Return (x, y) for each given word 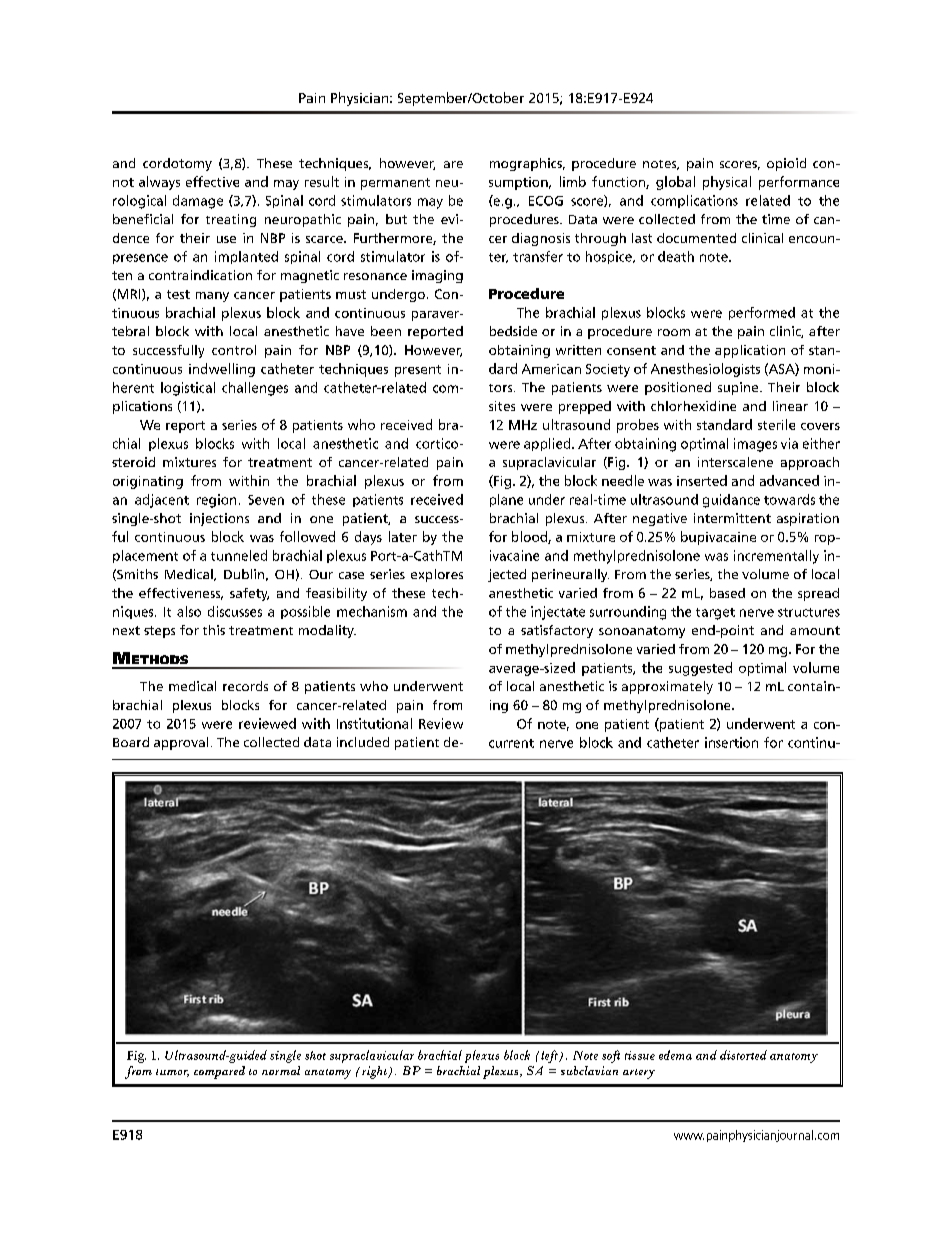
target (715, 614)
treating (231, 220)
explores (437, 575)
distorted (743, 1055)
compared (219, 1072)
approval (181, 743)
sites (502, 406)
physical (727, 183)
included (363, 742)
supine (739, 388)
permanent (395, 184)
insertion (731, 742)
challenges (255, 389)
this (214, 630)
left (550, 1056)
